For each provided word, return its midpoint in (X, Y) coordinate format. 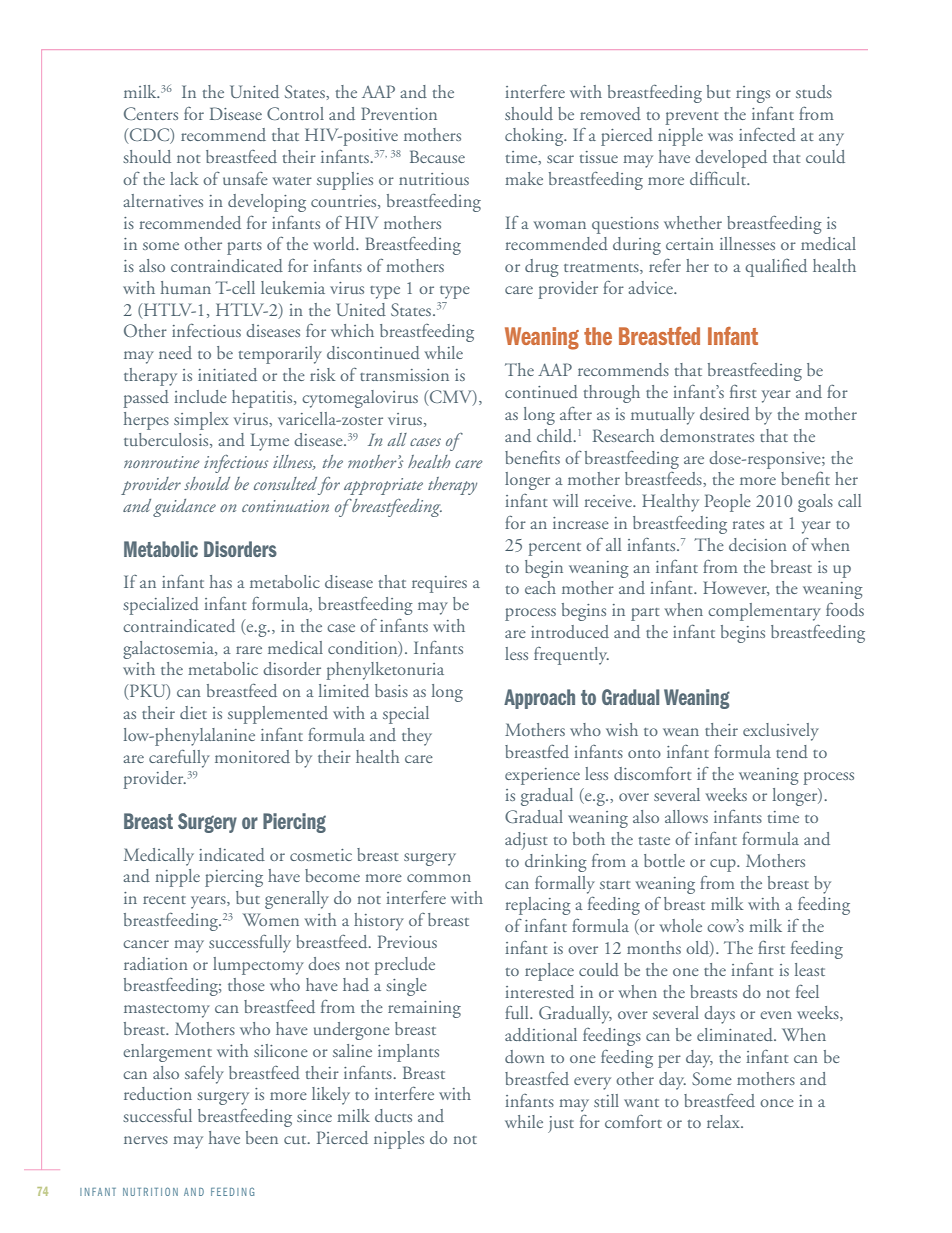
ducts (393, 1115)
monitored (252, 756)
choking (535, 137)
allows (686, 816)
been (262, 1137)
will (565, 500)
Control (295, 113)
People (728, 503)
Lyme (270, 442)
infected (767, 134)
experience (542, 776)
